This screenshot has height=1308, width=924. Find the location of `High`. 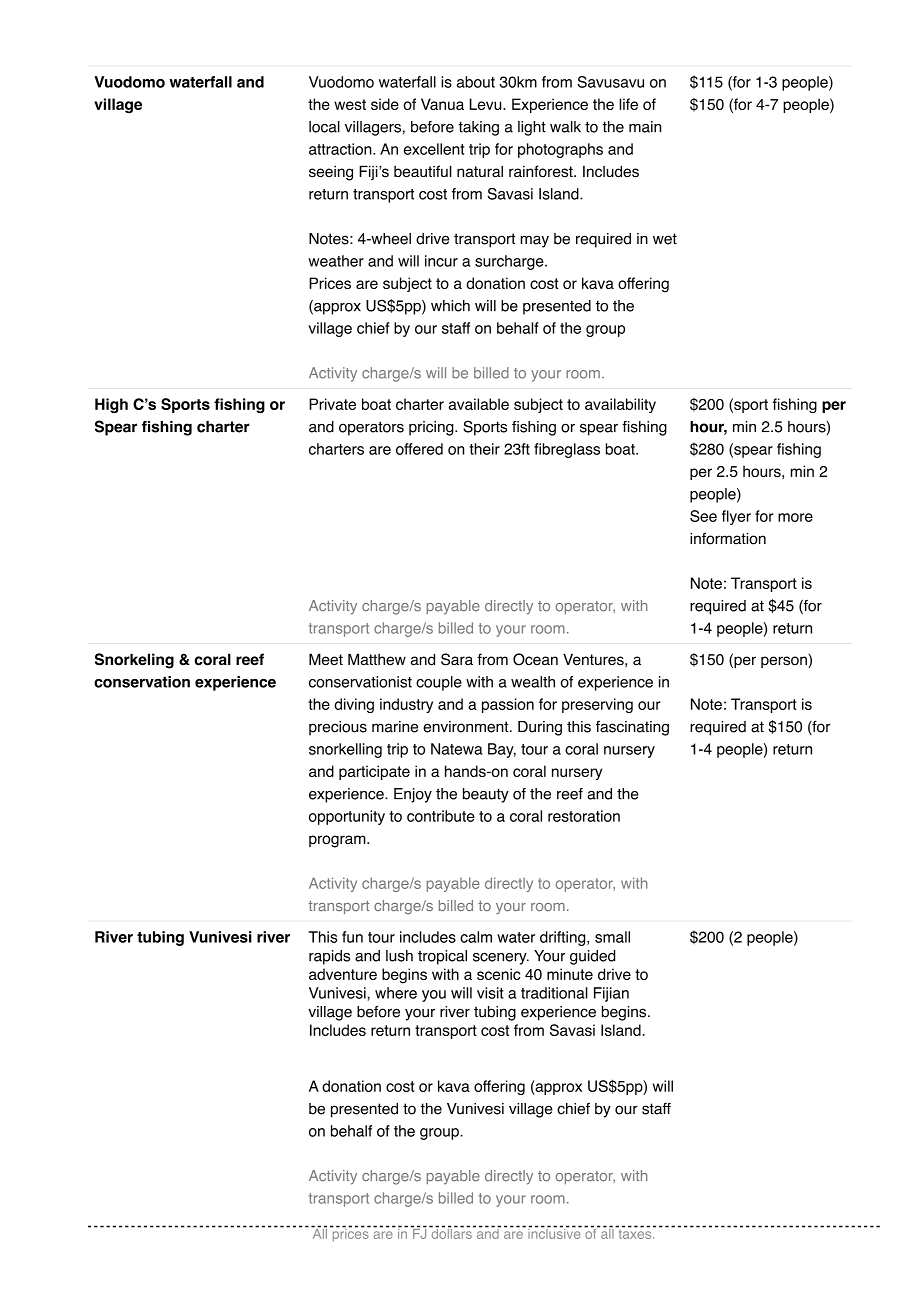

High is located at coordinates (111, 405).
